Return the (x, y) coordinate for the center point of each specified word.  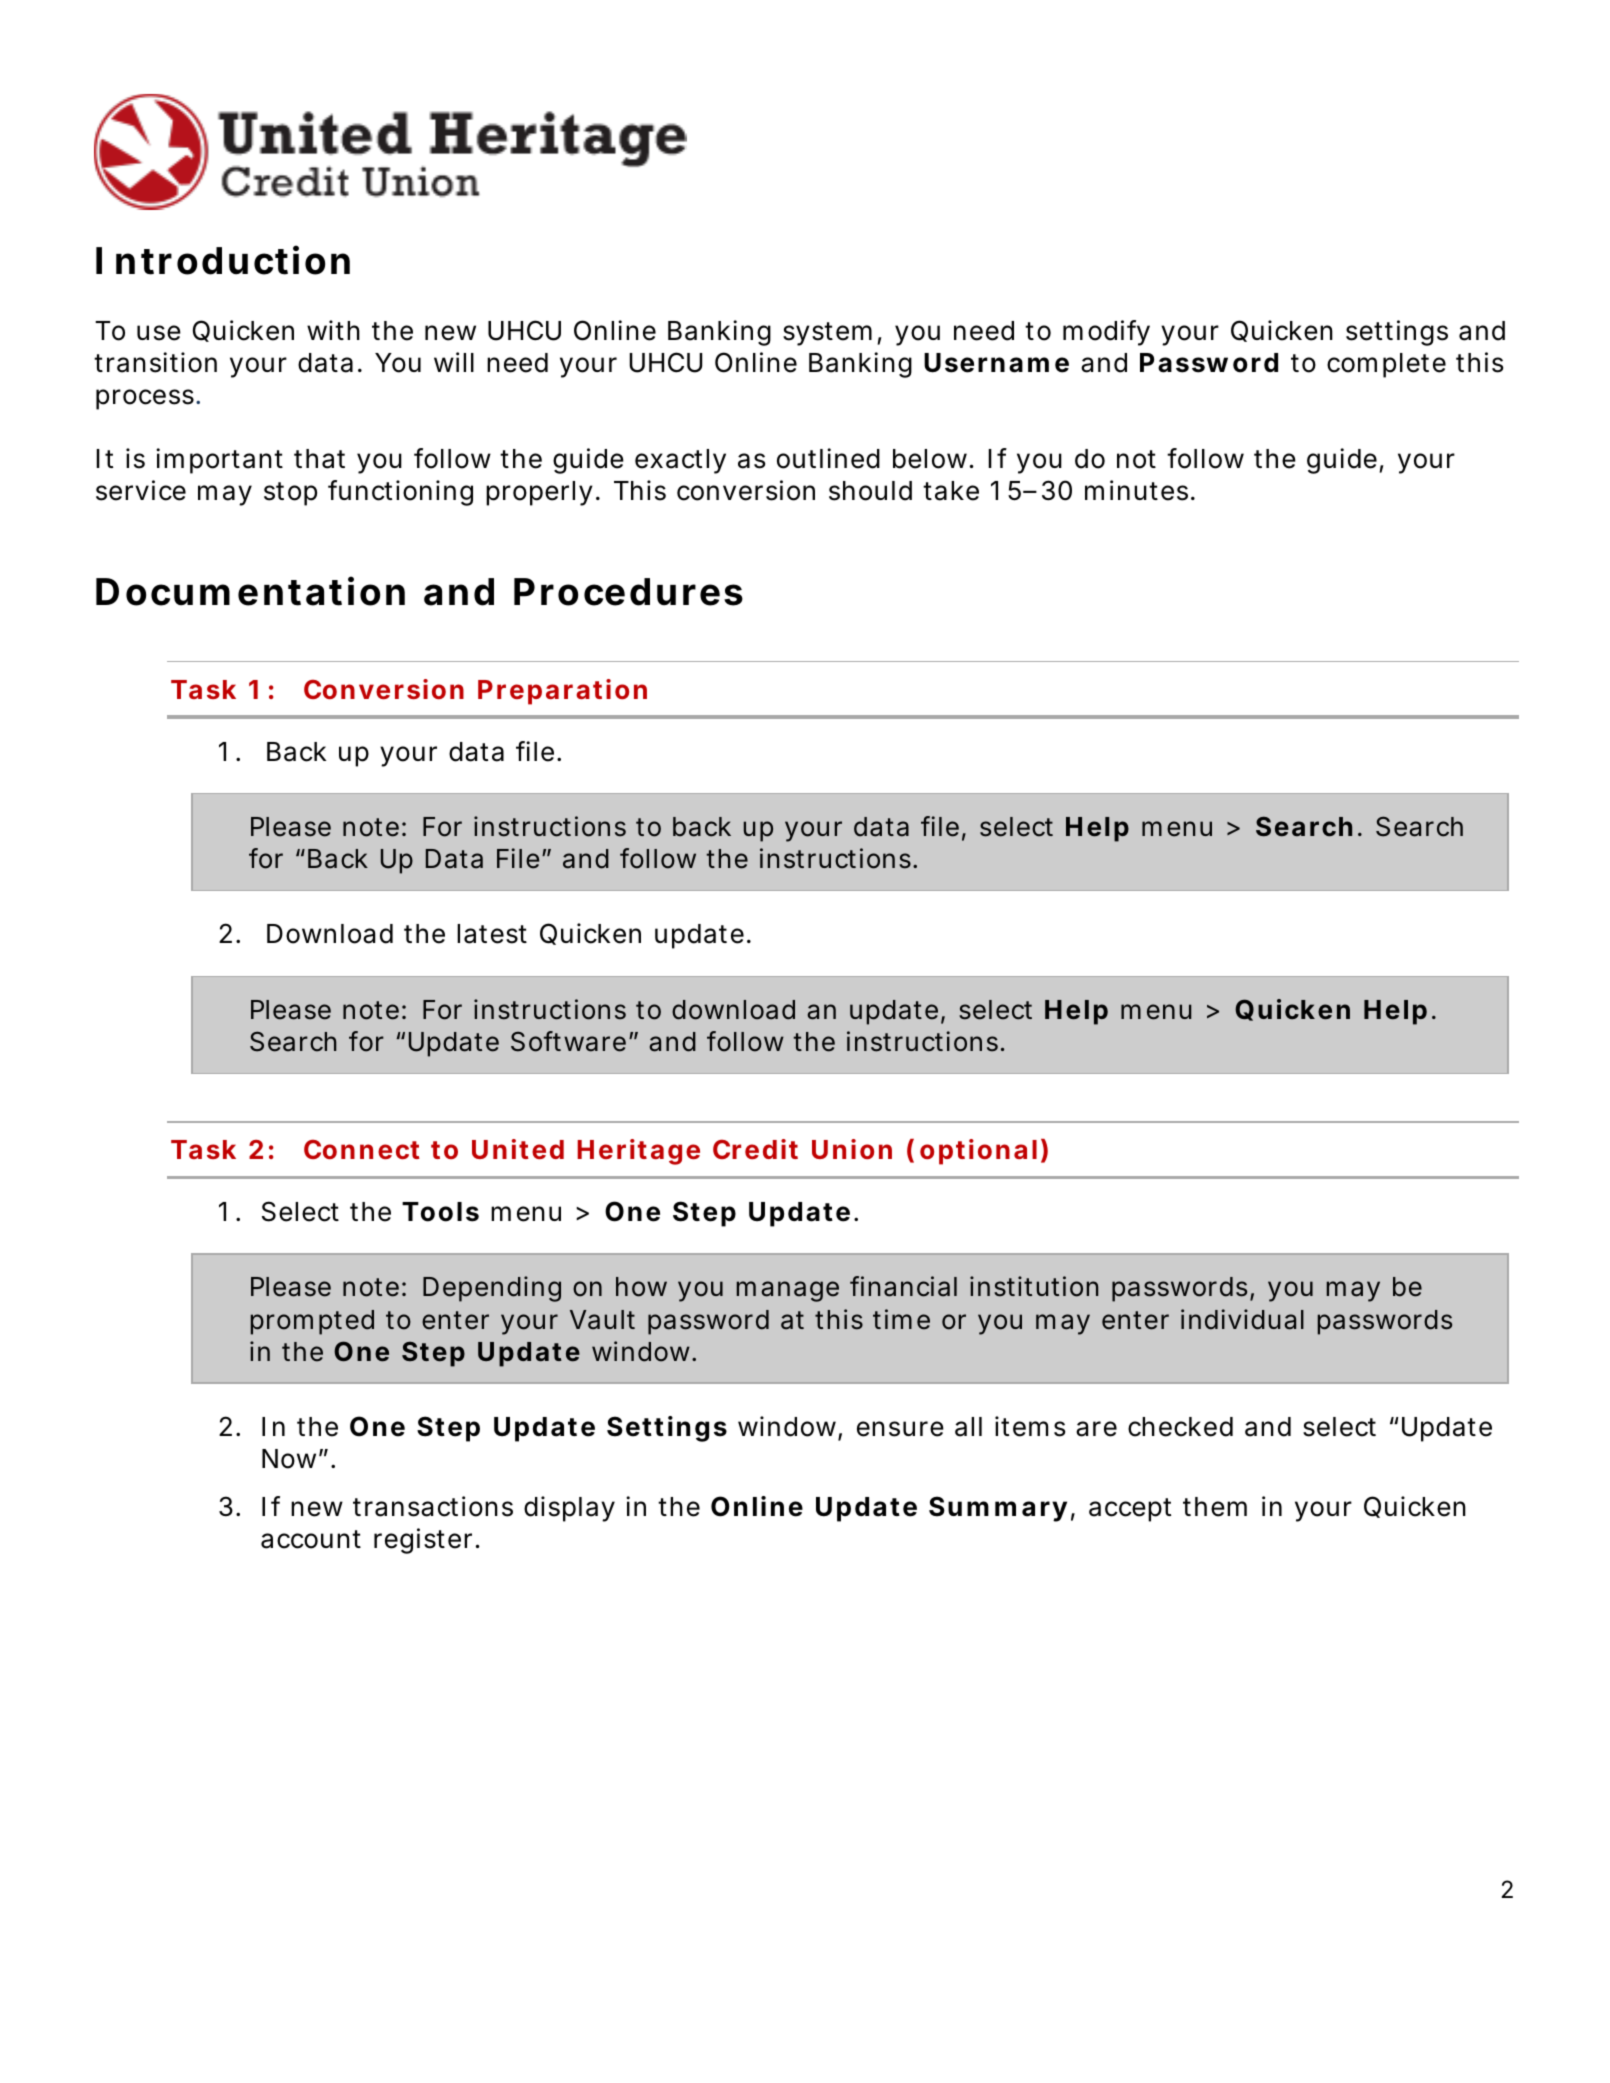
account (311, 1539)
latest (492, 934)
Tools (440, 1212)
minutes (1136, 490)
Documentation (250, 591)
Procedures (628, 592)
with (333, 330)
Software (568, 1041)
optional (978, 1152)
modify (1106, 333)
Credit (755, 1149)
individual (1242, 1319)
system (827, 334)
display (569, 1509)
